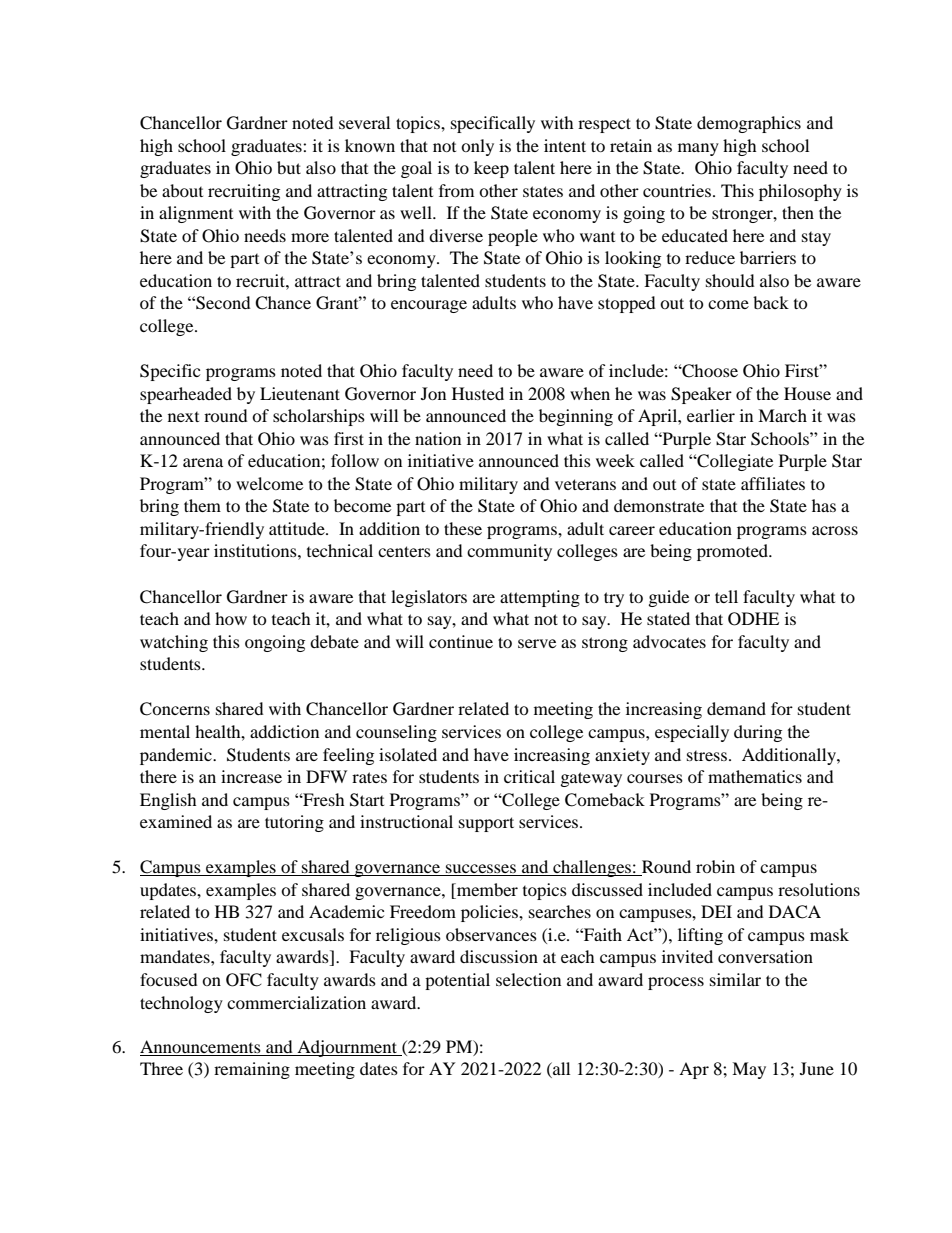  Describe the element at coordinates (433, 393) in the screenshot. I see `Jon` at that location.
